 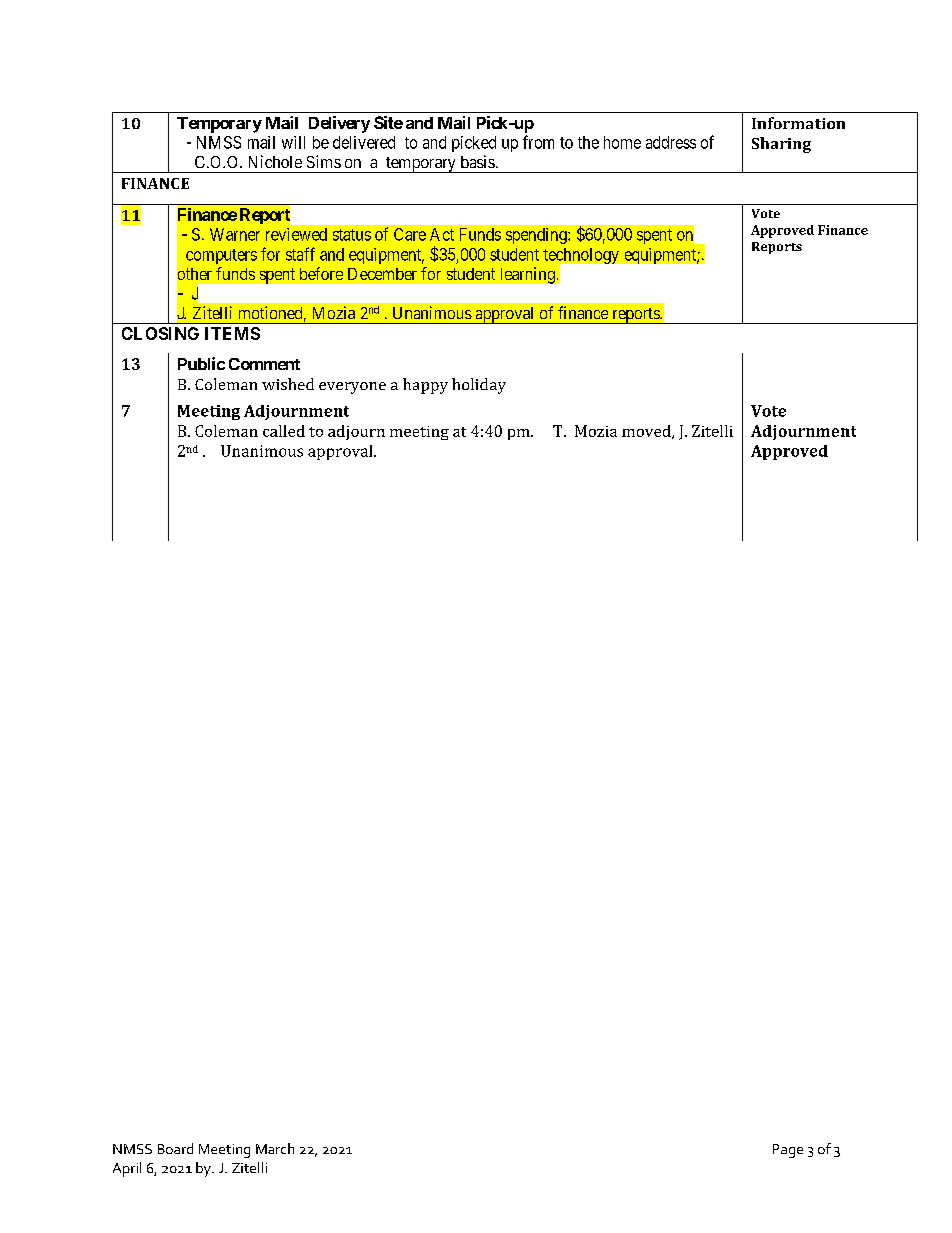 What do you see at coordinates (788, 1151) in the screenshot?
I see `Page` at bounding box center [788, 1151].
